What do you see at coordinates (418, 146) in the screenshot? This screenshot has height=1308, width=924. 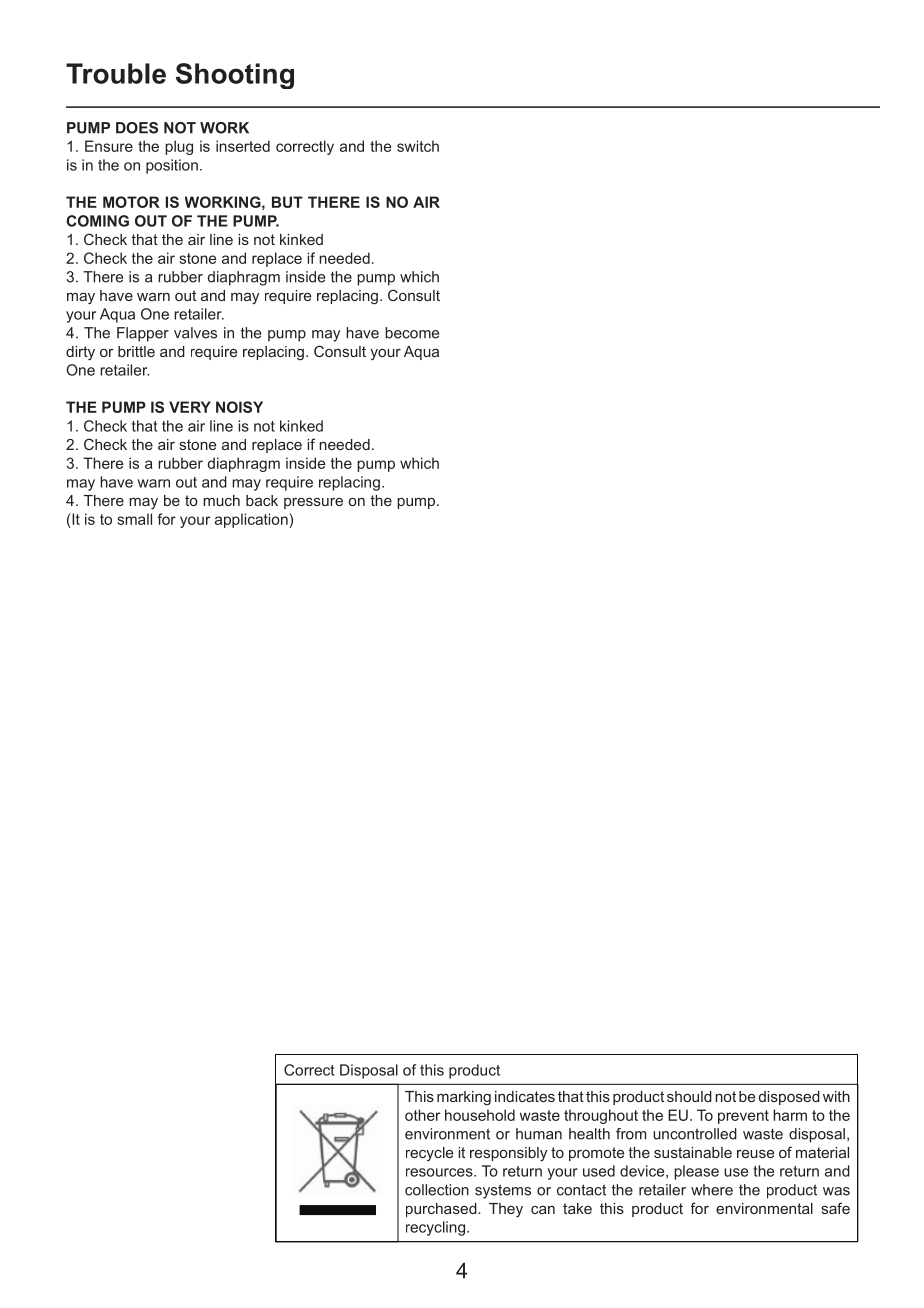 I see `switch` at bounding box center [418, 146].
